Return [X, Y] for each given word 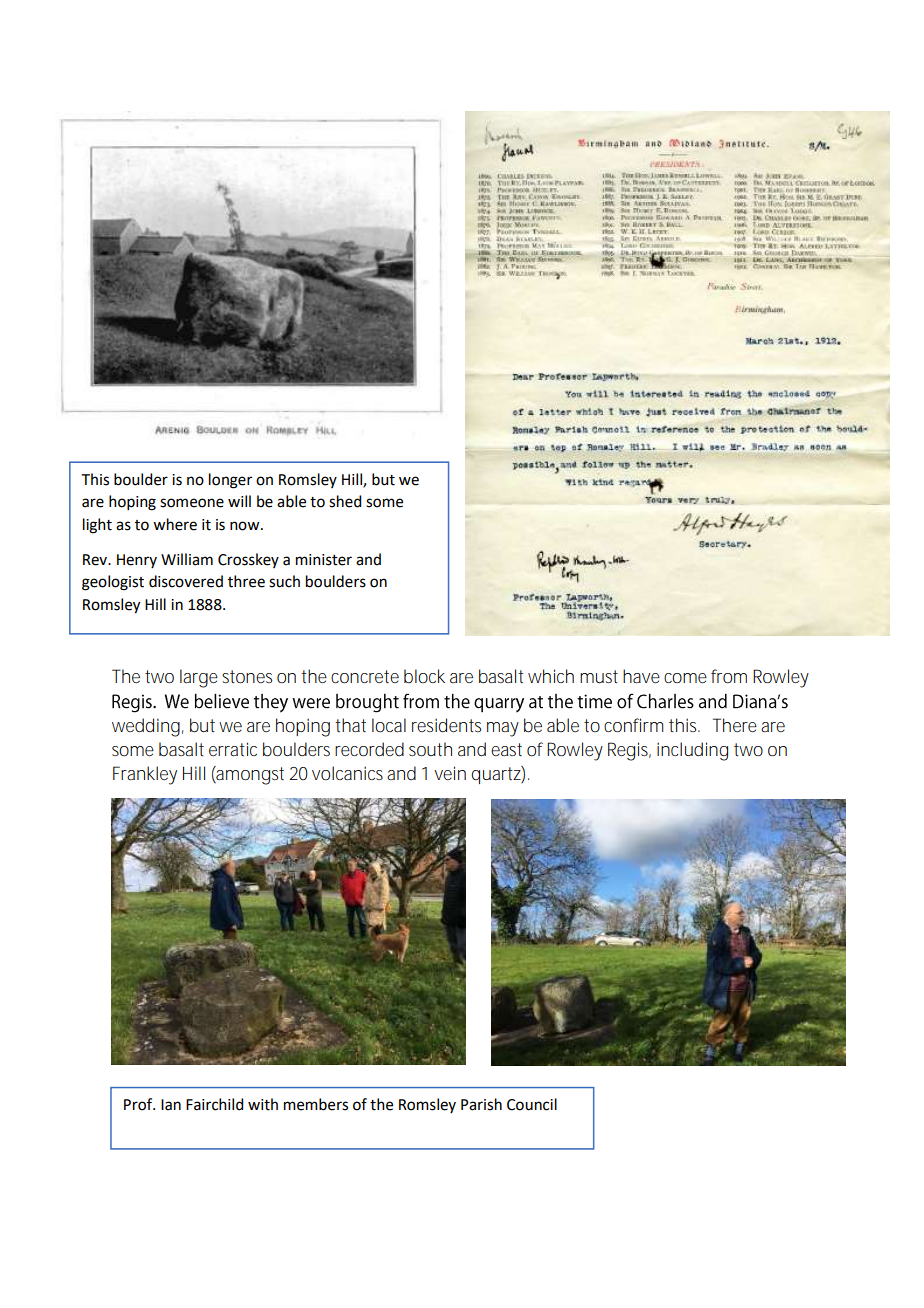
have [641, 676]
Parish [481, 1104]
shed [345, 501]
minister [324, 560]
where [175, 524]
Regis [629, 751]
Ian [171, 1105]
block [424, 676]
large [199, 678]
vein [450, 773]
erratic [233, 749]
